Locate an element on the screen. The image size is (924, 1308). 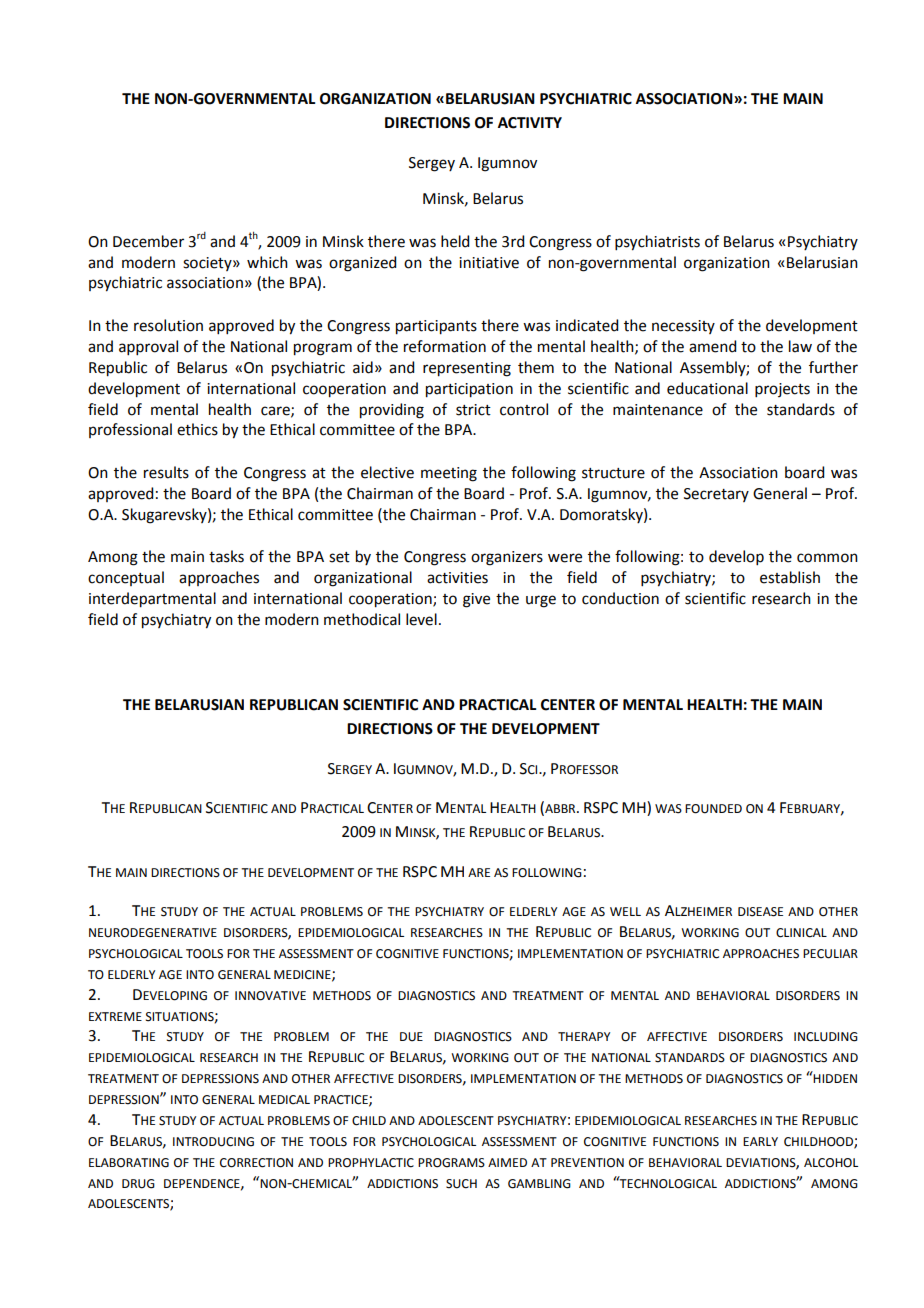
organizers is located at coordinates (507, 558).
